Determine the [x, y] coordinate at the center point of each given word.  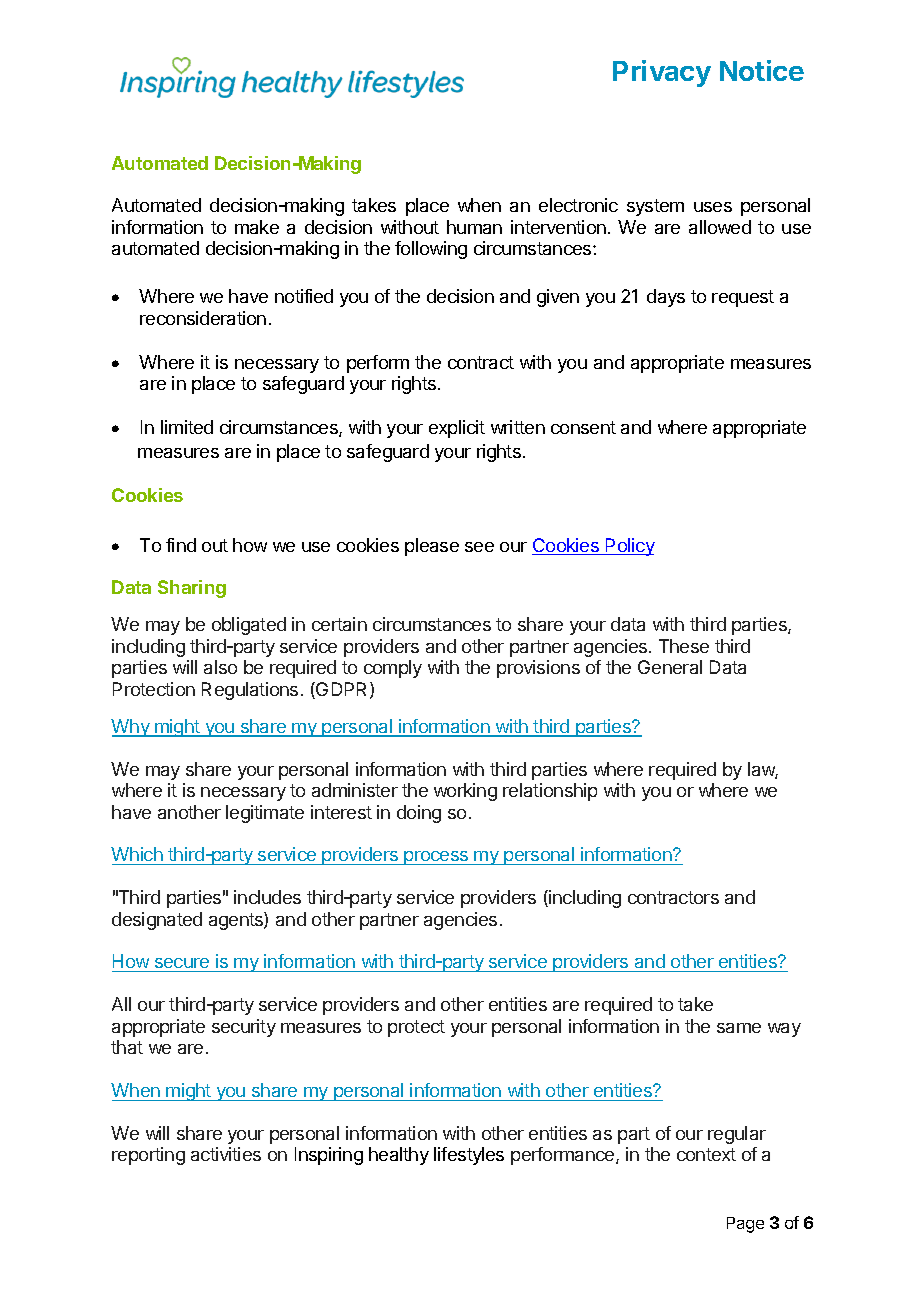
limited [187, 427]
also [220, 667]
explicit [457, 429]
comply [393, 669]
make [257, 227]
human [474, 227]
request [743, 298]
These [684, 646]
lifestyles [469, 1156]
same [739, 1028]
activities [226, 1154]
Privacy [662, 73]
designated [157, 921]
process [436, 858]
